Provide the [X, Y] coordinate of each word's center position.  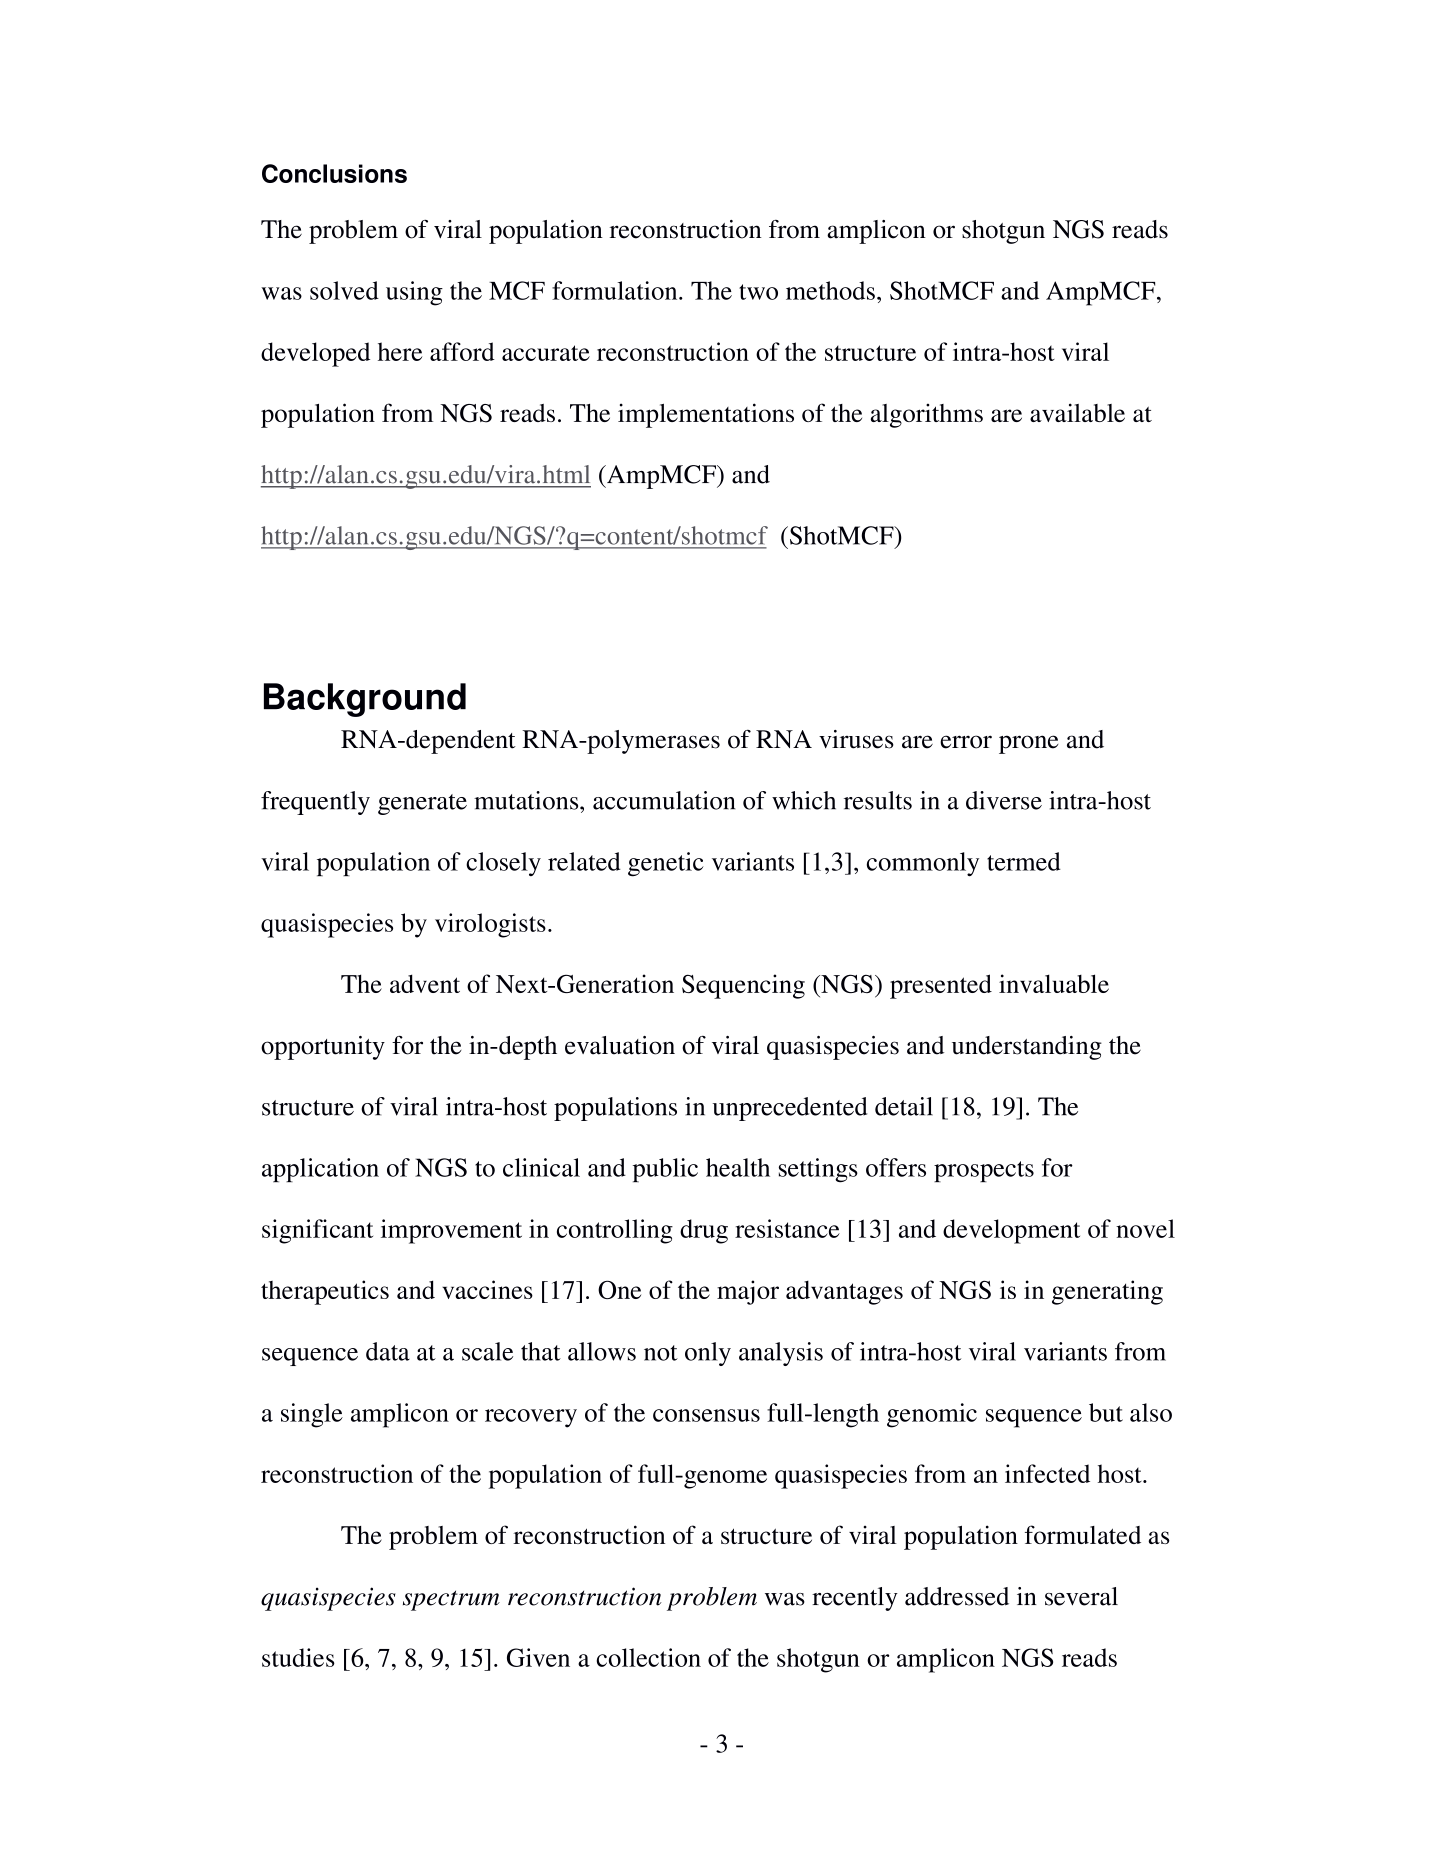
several [1081, 1596]
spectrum [451, 1600]
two [758, 292]
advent [425, 983]
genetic [666, 864]
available [1077, 412]
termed [1024, 861]
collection [648, 1657]
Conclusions [334, 173]
